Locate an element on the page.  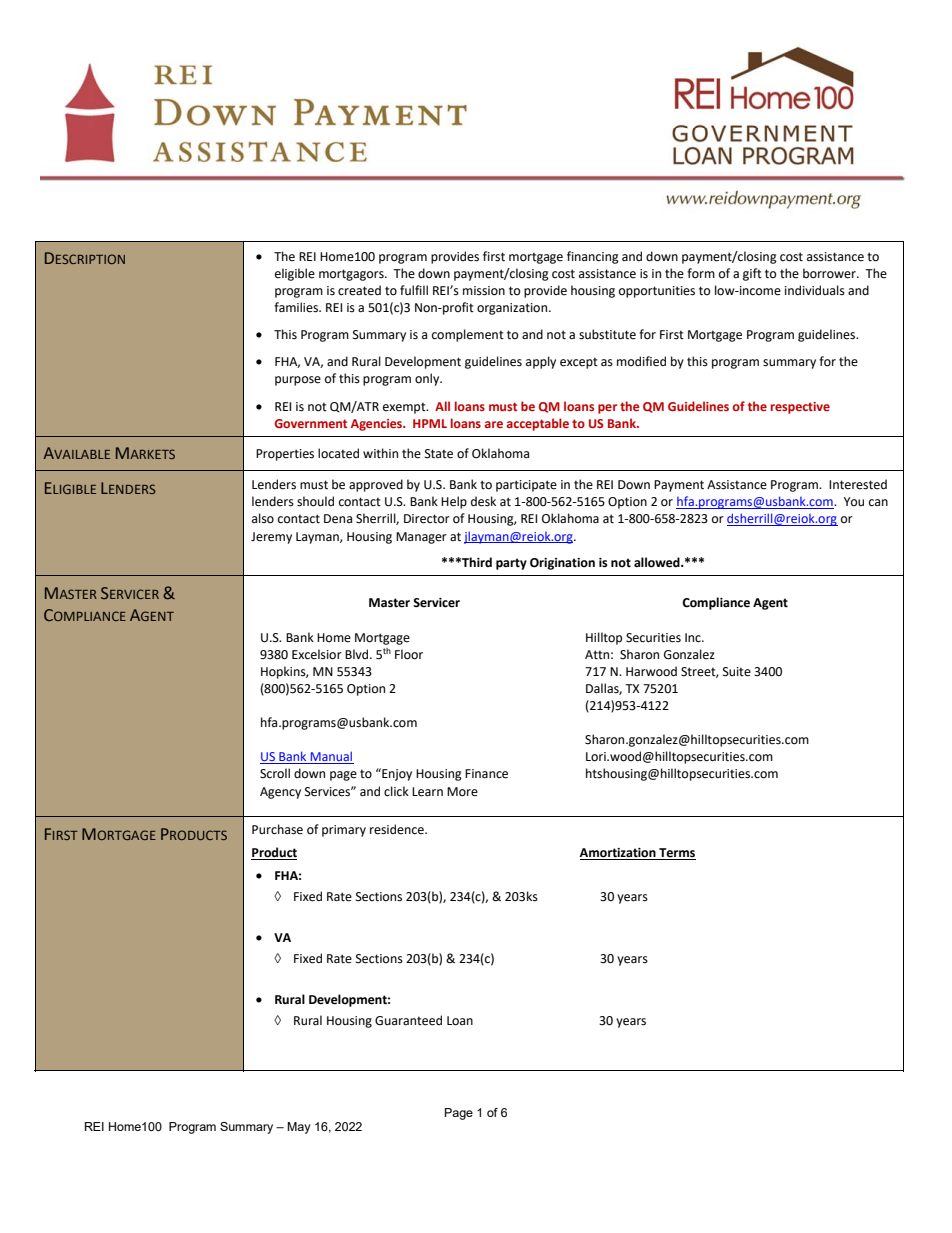
Excelsior is located at coordinates (317, 654).
